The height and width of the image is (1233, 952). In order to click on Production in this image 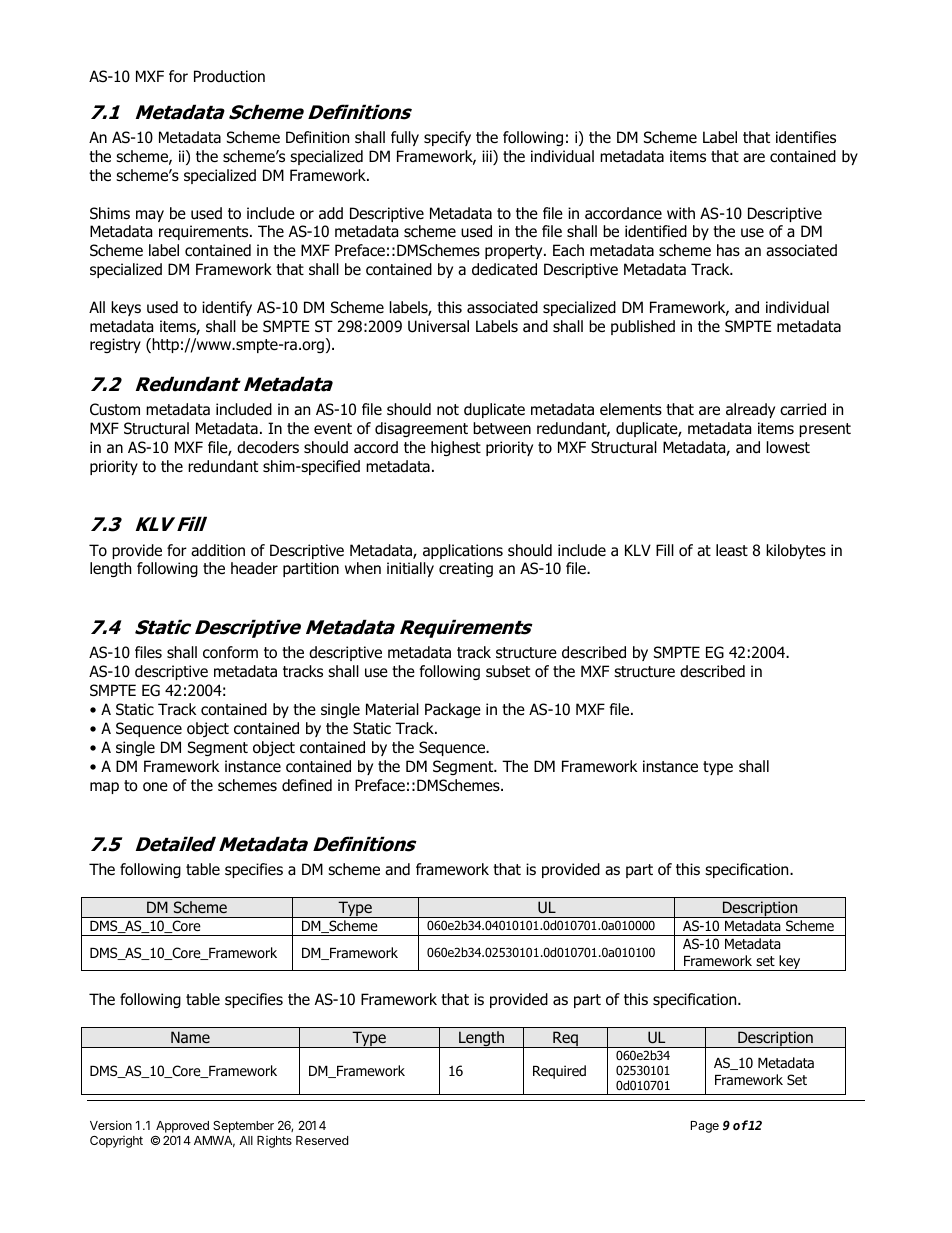, I will do `click(229, 76)`.
